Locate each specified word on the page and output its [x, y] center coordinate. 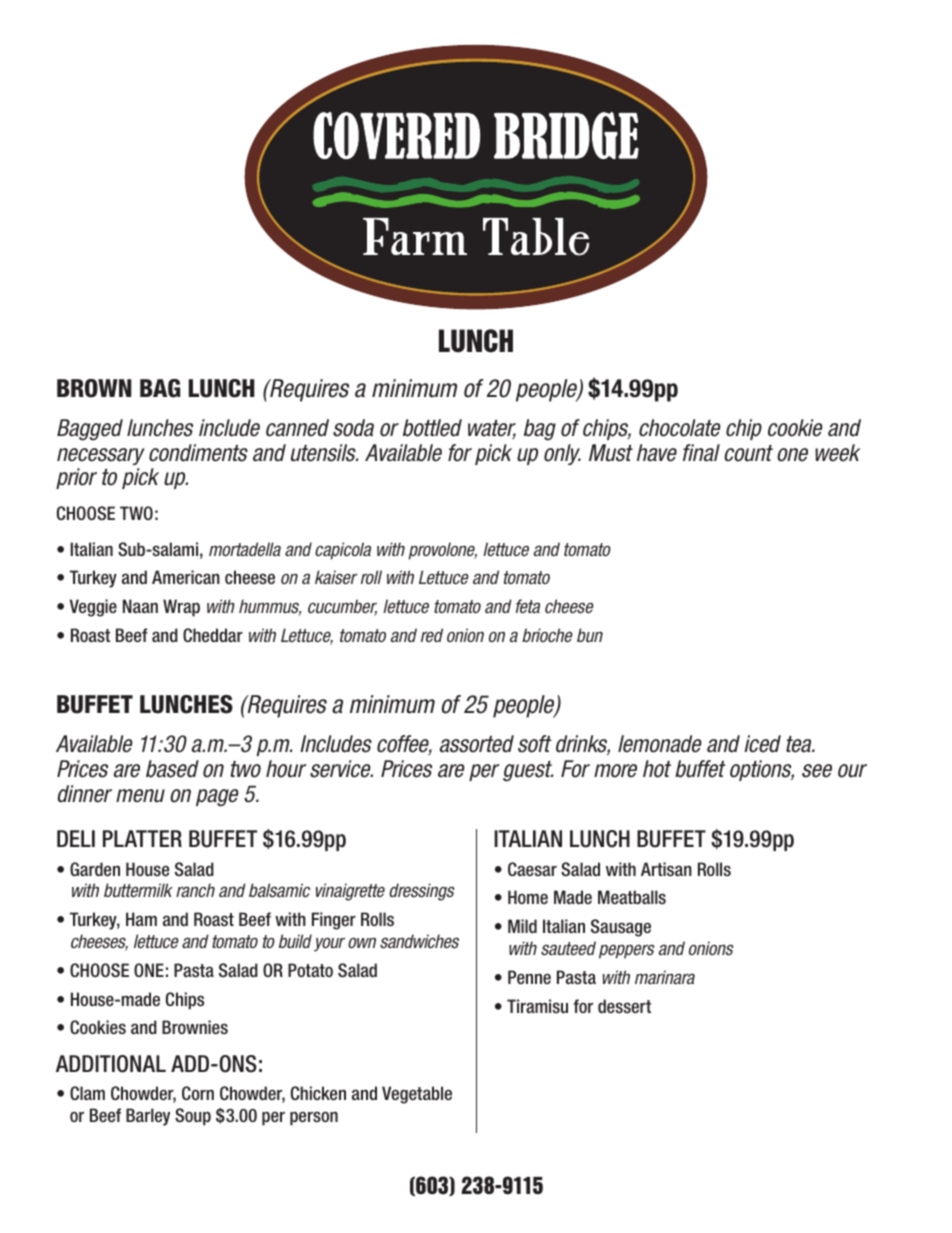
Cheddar [213, 635]
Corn [198, 1093]
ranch [195, 890]
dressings [422, 892]
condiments [198, 453]
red [432, 635]
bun [590, 635]
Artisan [666, 869]
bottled [432, 428]
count [748, 453]
